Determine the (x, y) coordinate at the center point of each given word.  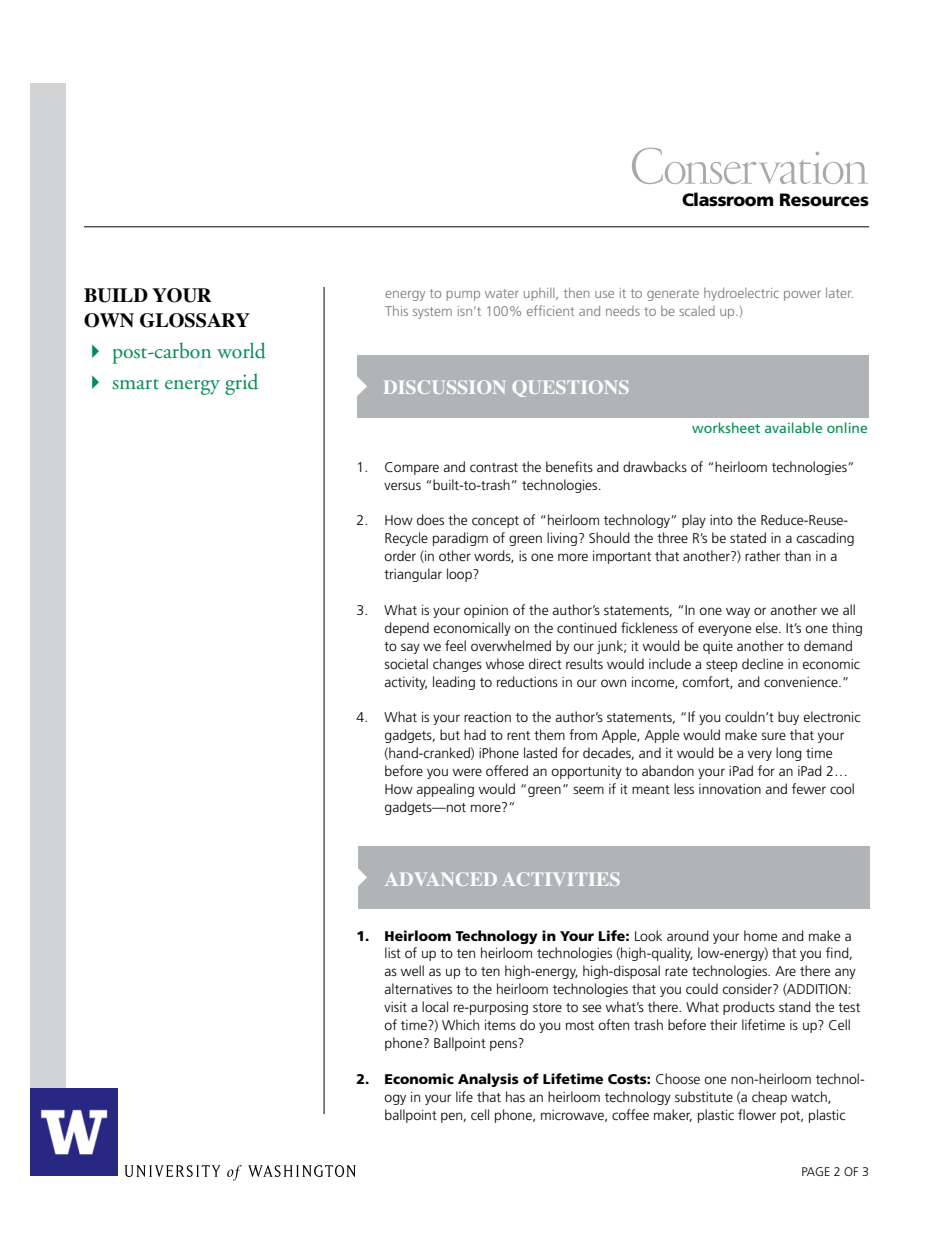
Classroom (727, 199)
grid (241, 384)
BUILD (116, 295)
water (502, 293)
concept (495, 522)
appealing (445, 790)
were (467, 772)
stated (748, 537)
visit (395, 1007)
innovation (730, 789)
